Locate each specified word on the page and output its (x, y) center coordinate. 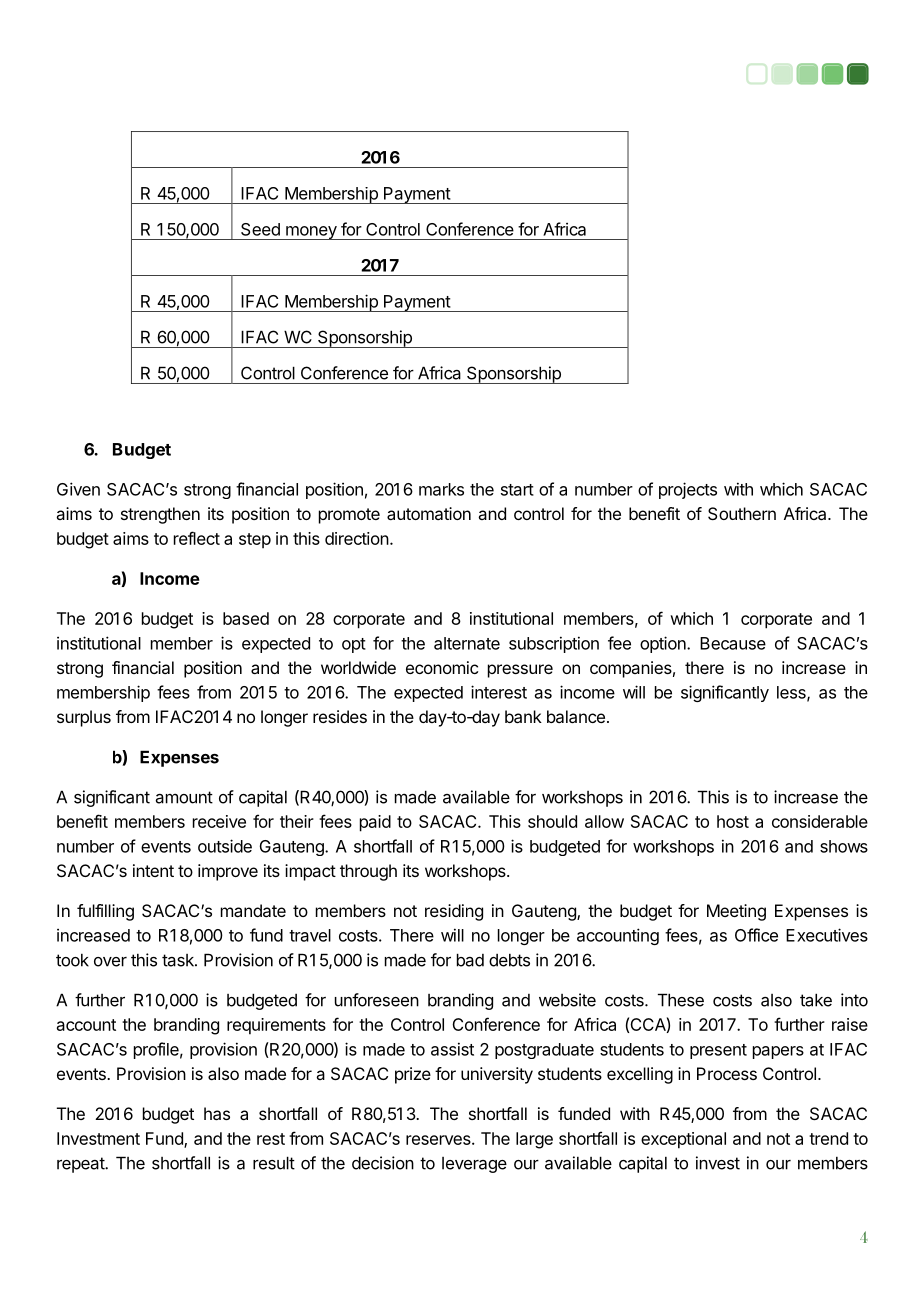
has (217, 1113)
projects (688, 490)
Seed (260, 229)
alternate (467, 643)
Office (756, 935)
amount (184, 797)
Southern (742, 513)
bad (470, 960)
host (733, 821)
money (311, 233)
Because (733, 643)
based (246, 618)
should (552, 821)
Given (78, 489)
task (179, 960)
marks (441, 489)
